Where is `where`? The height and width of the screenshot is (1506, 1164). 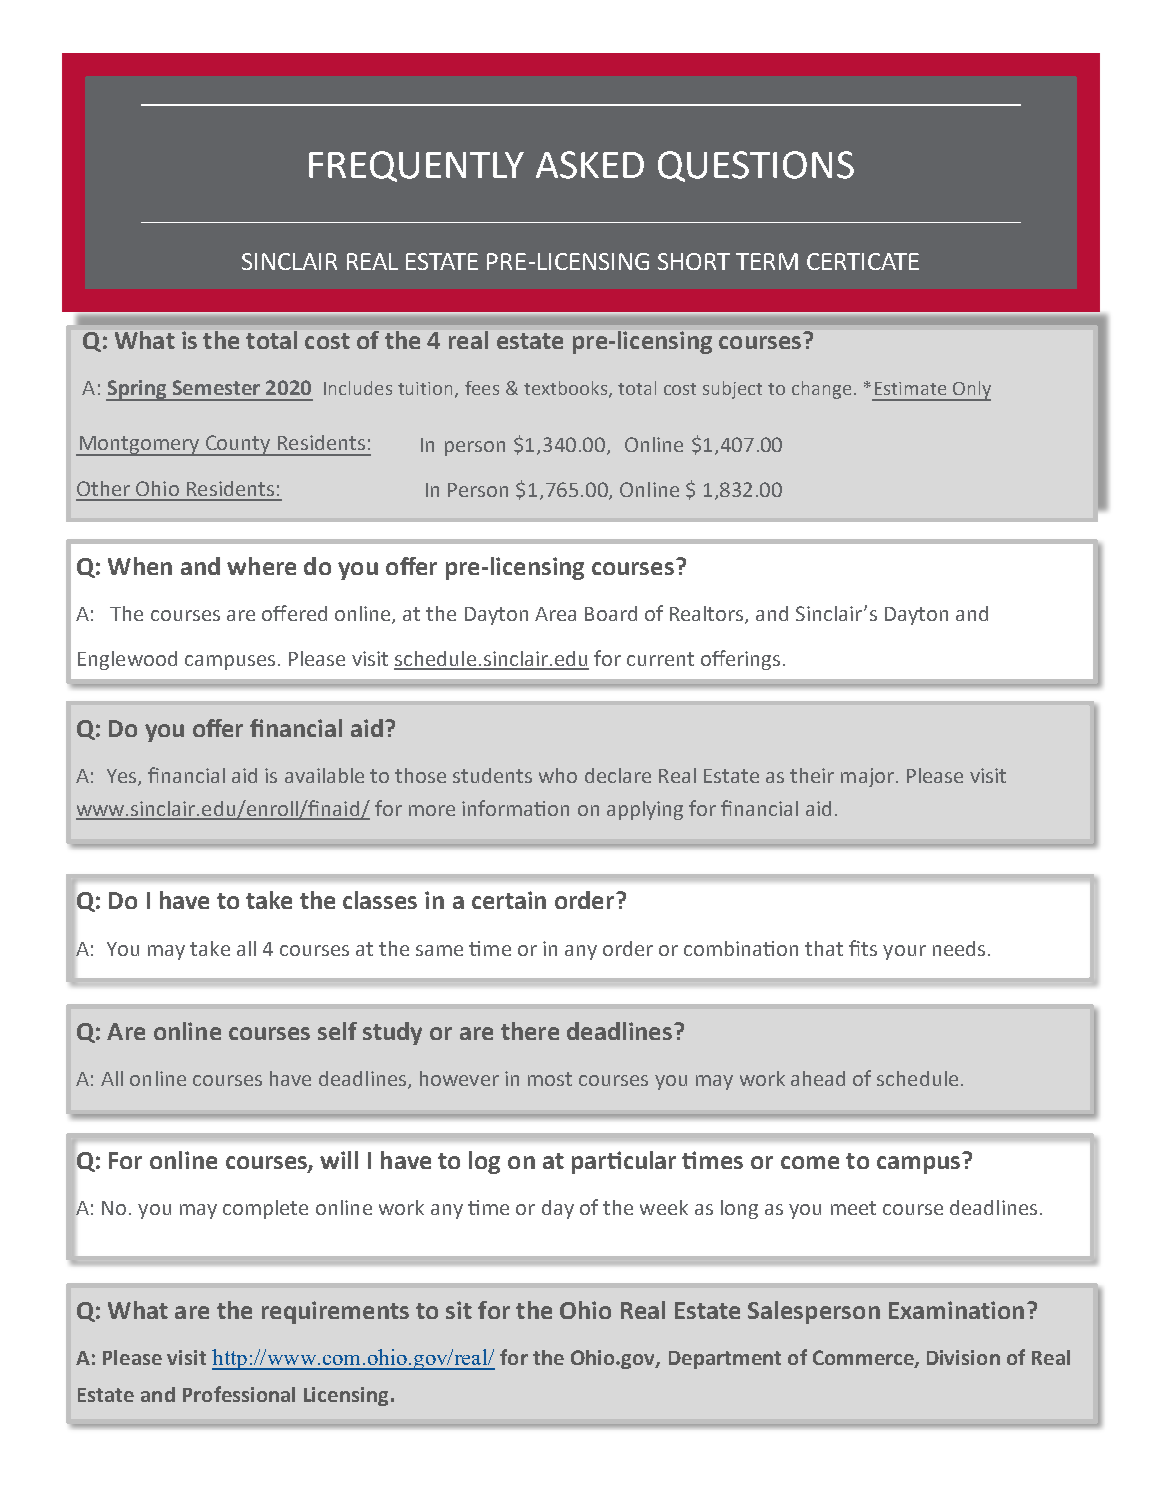
where is located at coordinates (261, 566).
